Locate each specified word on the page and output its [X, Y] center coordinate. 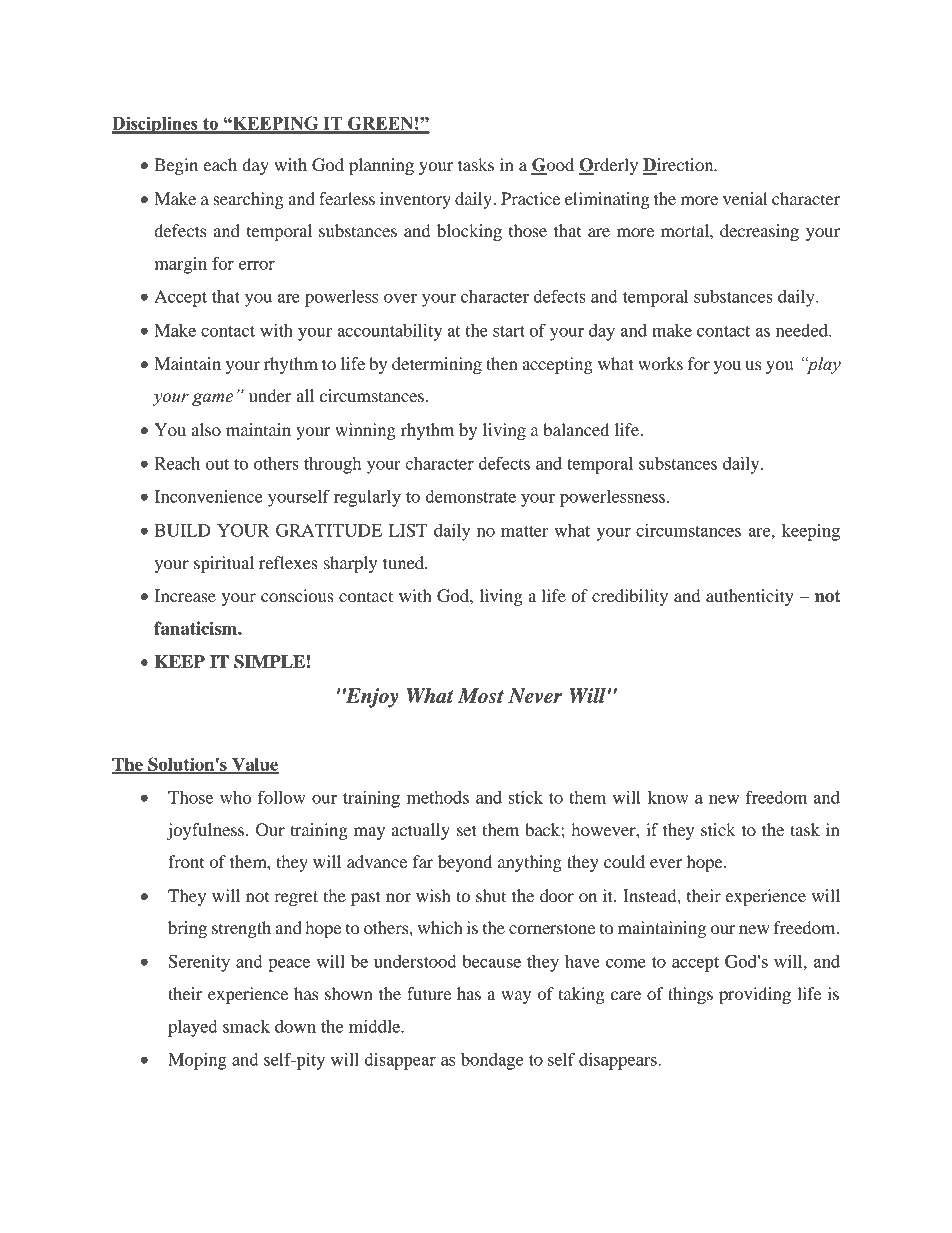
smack [246, 1026]
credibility [630, 597]
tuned [405, 562]
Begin [176, 166]
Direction [679, 166]
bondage [492, 1061]
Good [552, 166]
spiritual [224, 564]
